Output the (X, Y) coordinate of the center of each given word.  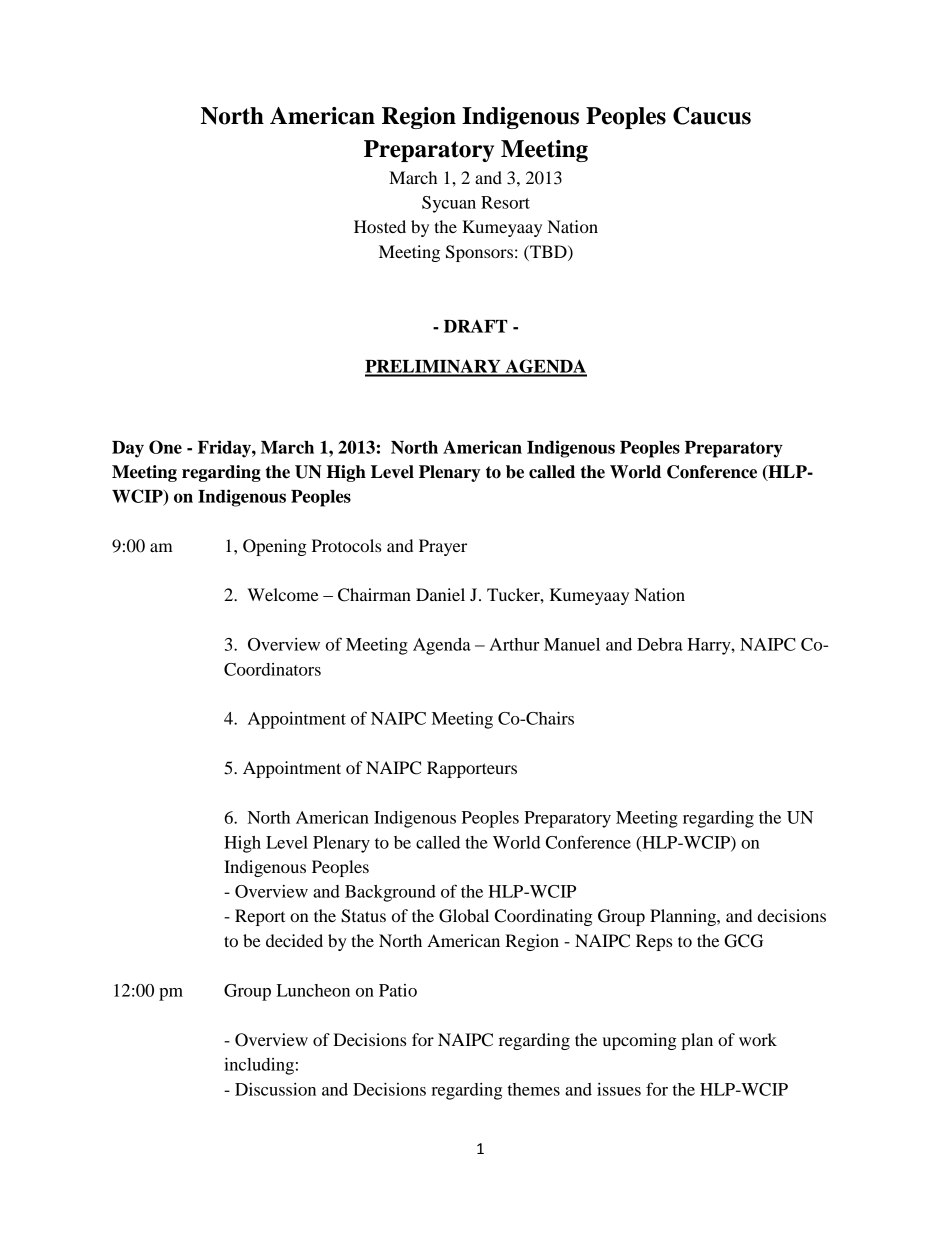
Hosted (380, 226)
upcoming (640, 1041)
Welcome (283, 594)
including (259, 1066)
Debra (660, 644)
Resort (505, 202)
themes (534, 1089)
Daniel (440, 594)
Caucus (712, 116)
